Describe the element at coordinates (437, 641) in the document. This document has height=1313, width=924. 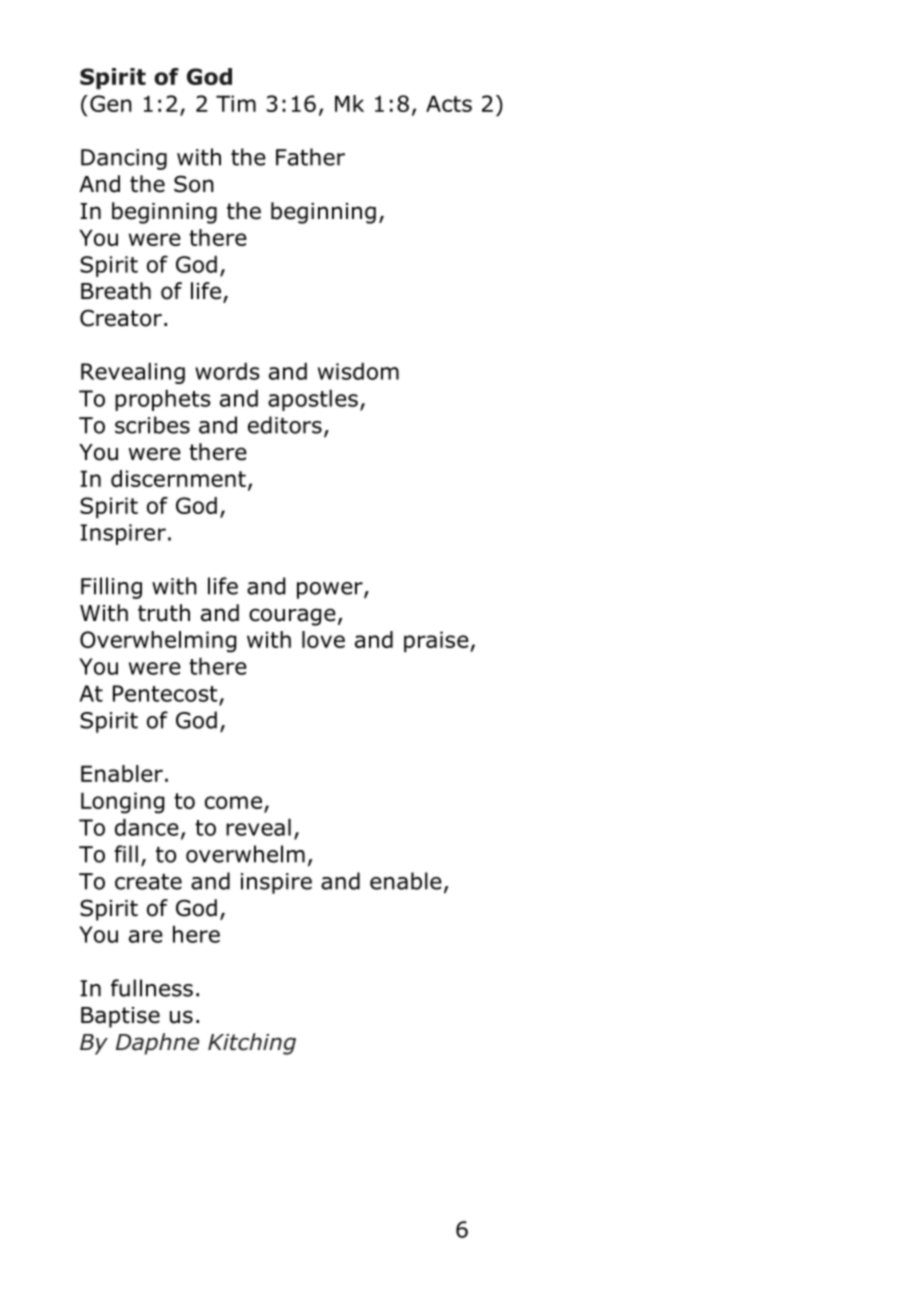
I see `praise` at that location.
